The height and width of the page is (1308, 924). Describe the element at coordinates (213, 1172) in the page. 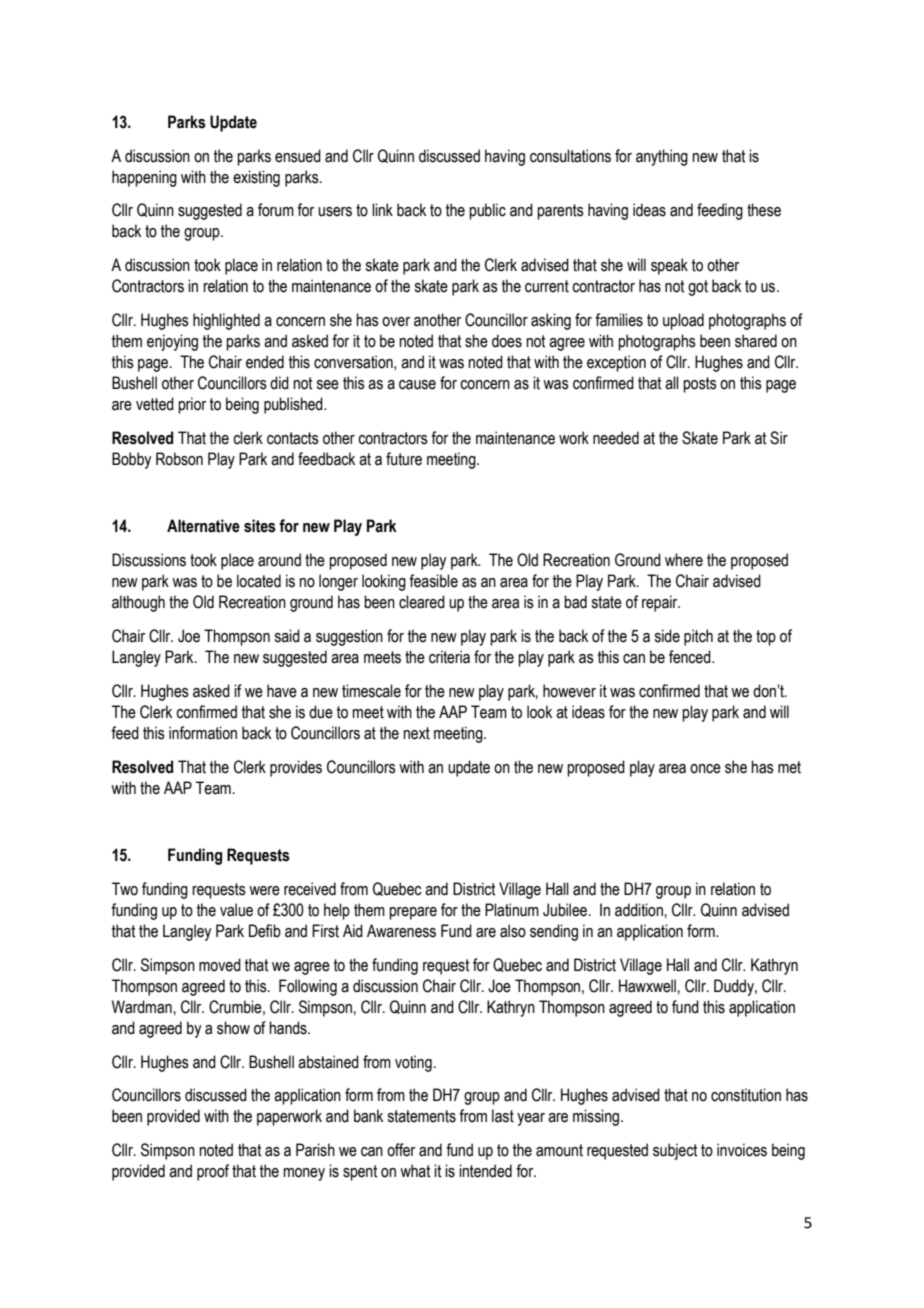

I see `proof` at that location.
